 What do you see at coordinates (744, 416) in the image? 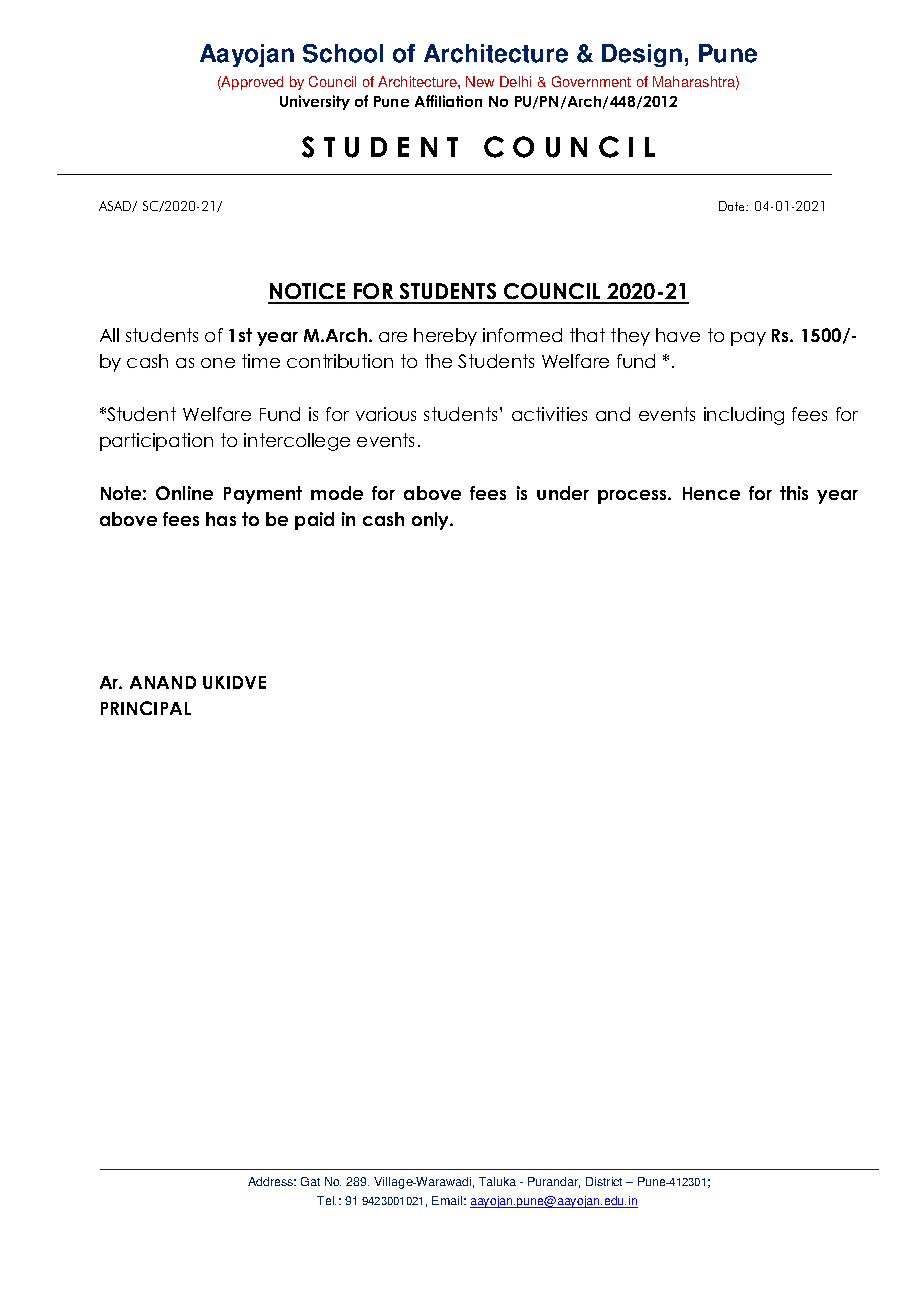
I see `including` at bounding box center [744, 416].
